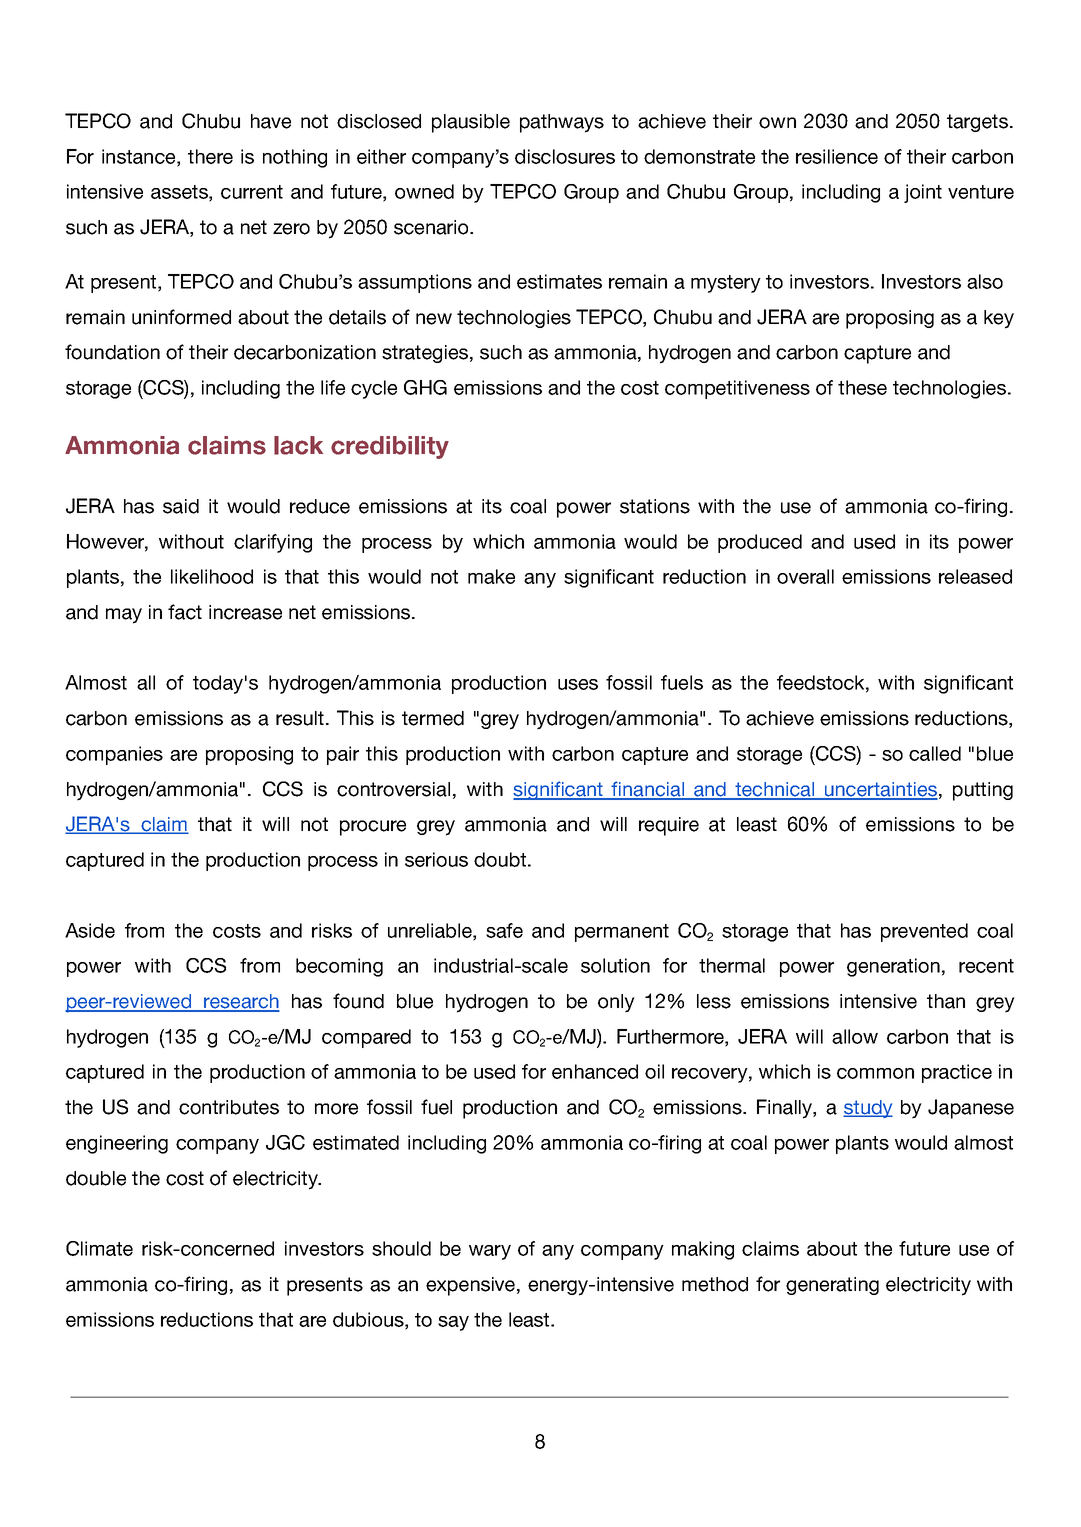 This screenshot has height=1527, width=1081. I want to click on resilience, so click(837, 156).
